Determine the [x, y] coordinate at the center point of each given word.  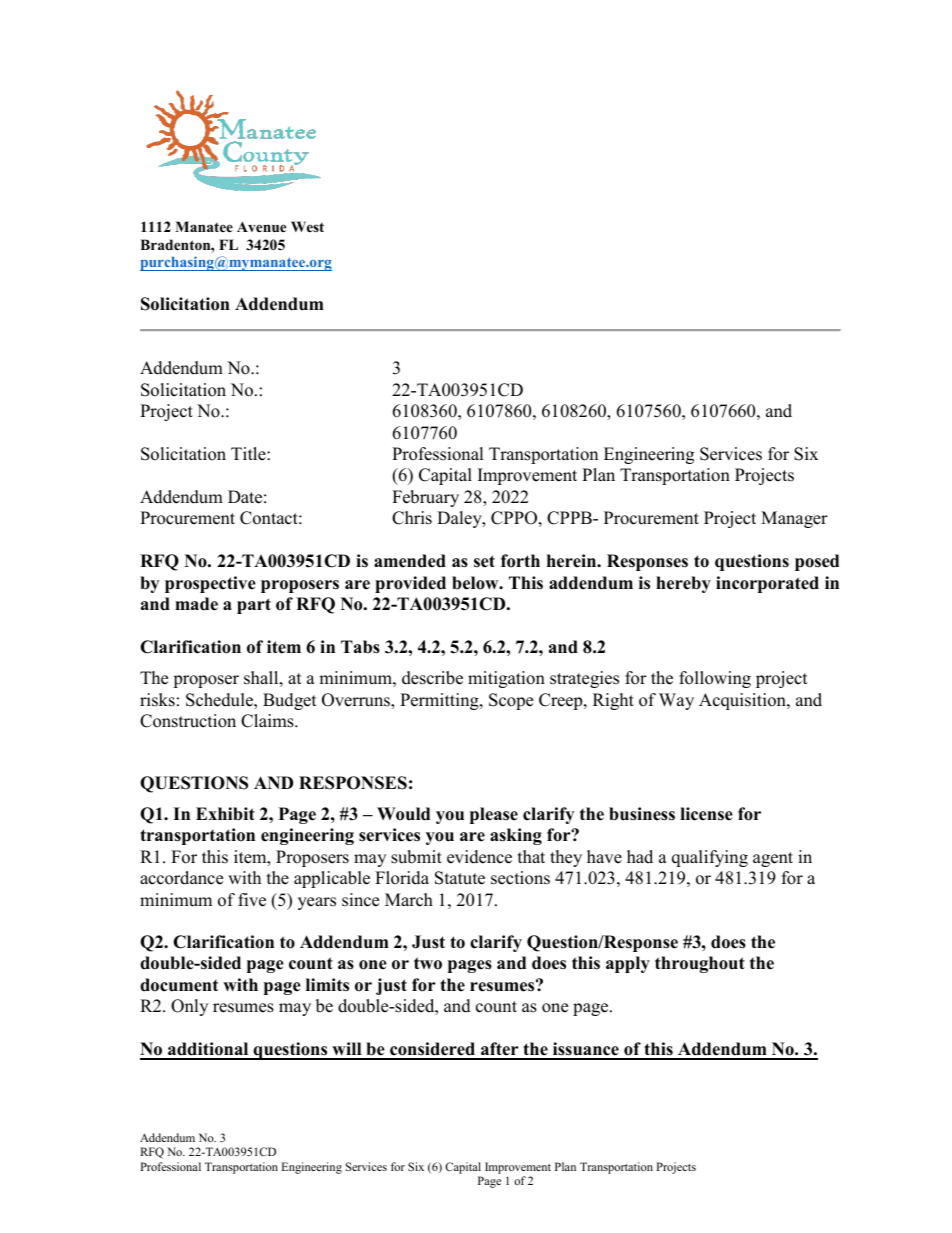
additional [208, 1050]
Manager [794, 519]
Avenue [261, 227]
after [500, 1050]
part [254, 606]
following [715, 679]
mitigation [506, 679]
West [307, 226]
